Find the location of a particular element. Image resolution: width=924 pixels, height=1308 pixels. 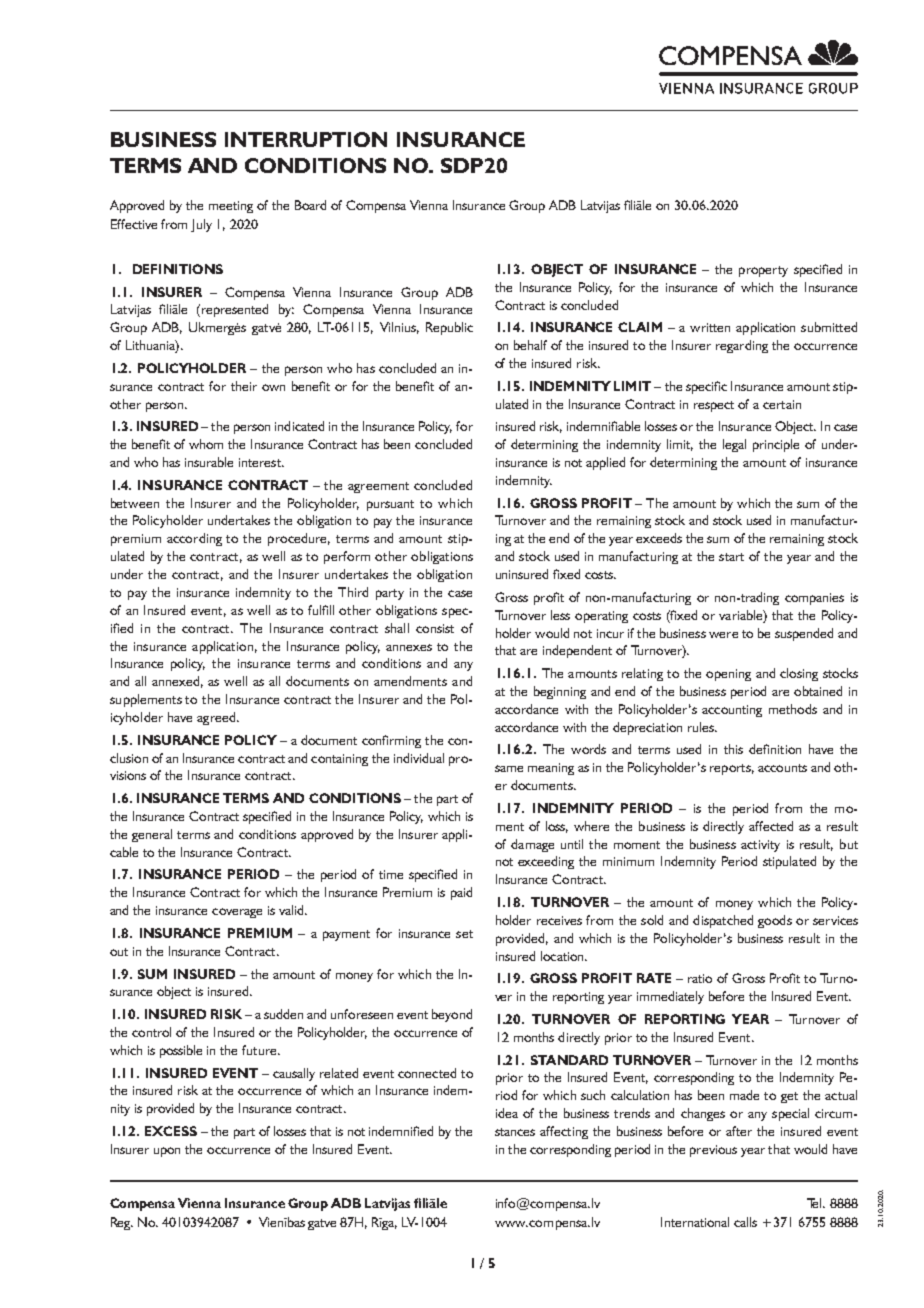

same is located at coordinates (509, 768).
